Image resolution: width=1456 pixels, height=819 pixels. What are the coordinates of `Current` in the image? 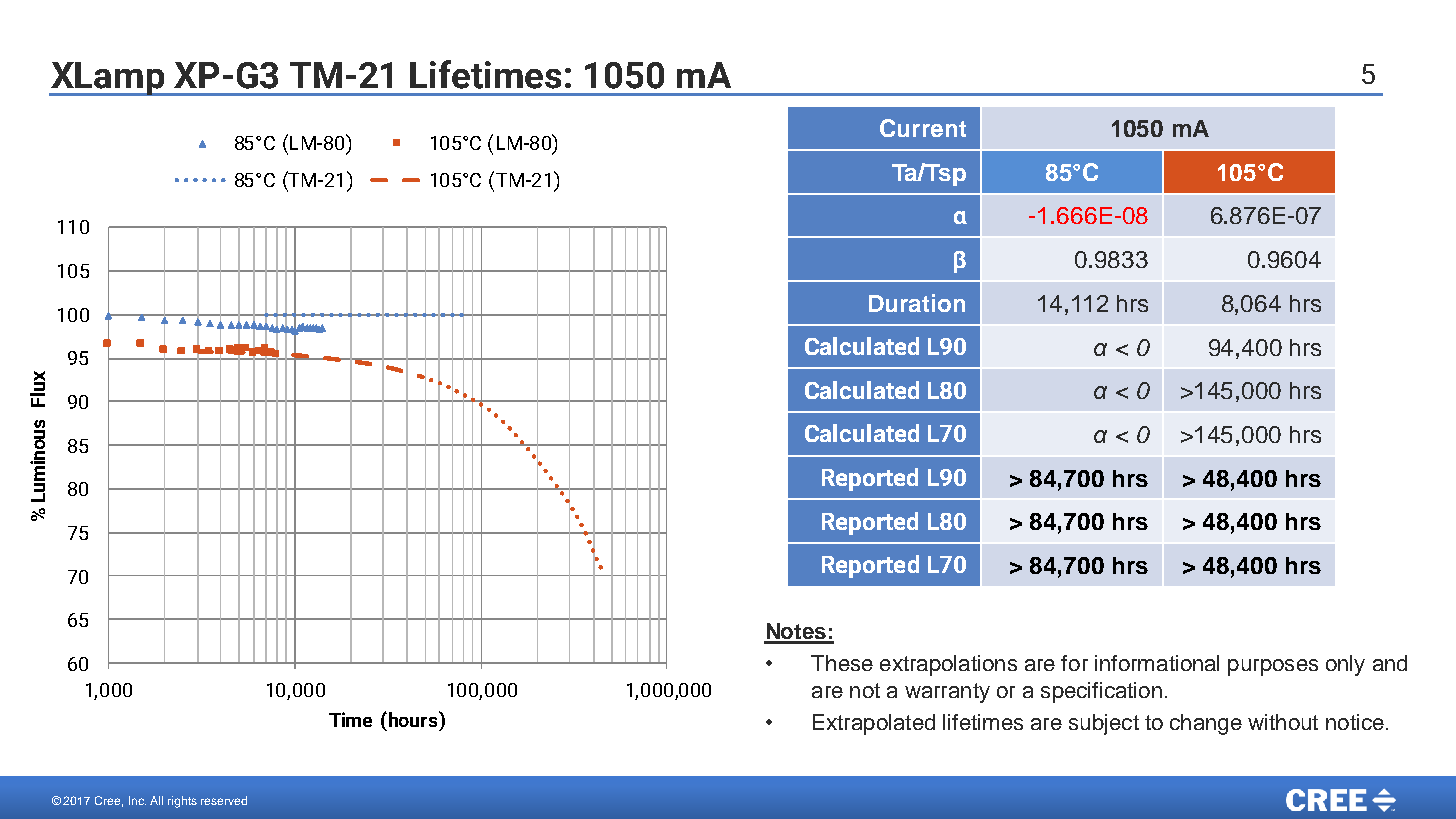 It's located at (923, 128).
